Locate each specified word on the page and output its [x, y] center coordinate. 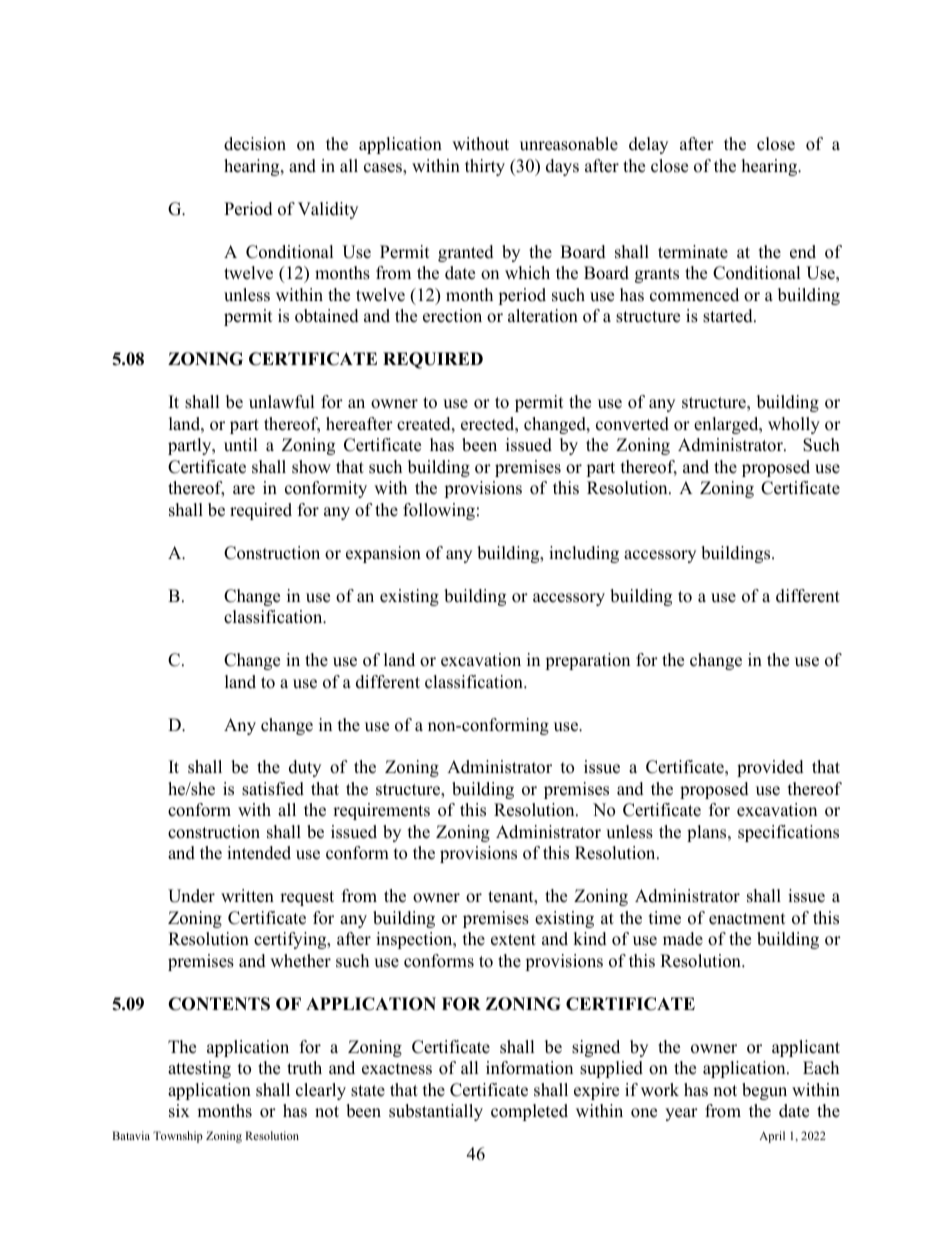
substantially [436, 1112]
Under [191, 896]
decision [255, 144]
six [179, 1111]
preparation [587, 661]
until [241, 445]
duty [305, 768]
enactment [747, 919]
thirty [485, 167]
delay [648, 145]
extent [513, 940]
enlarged [727, 425]
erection [452, 316]
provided [770, 768]
